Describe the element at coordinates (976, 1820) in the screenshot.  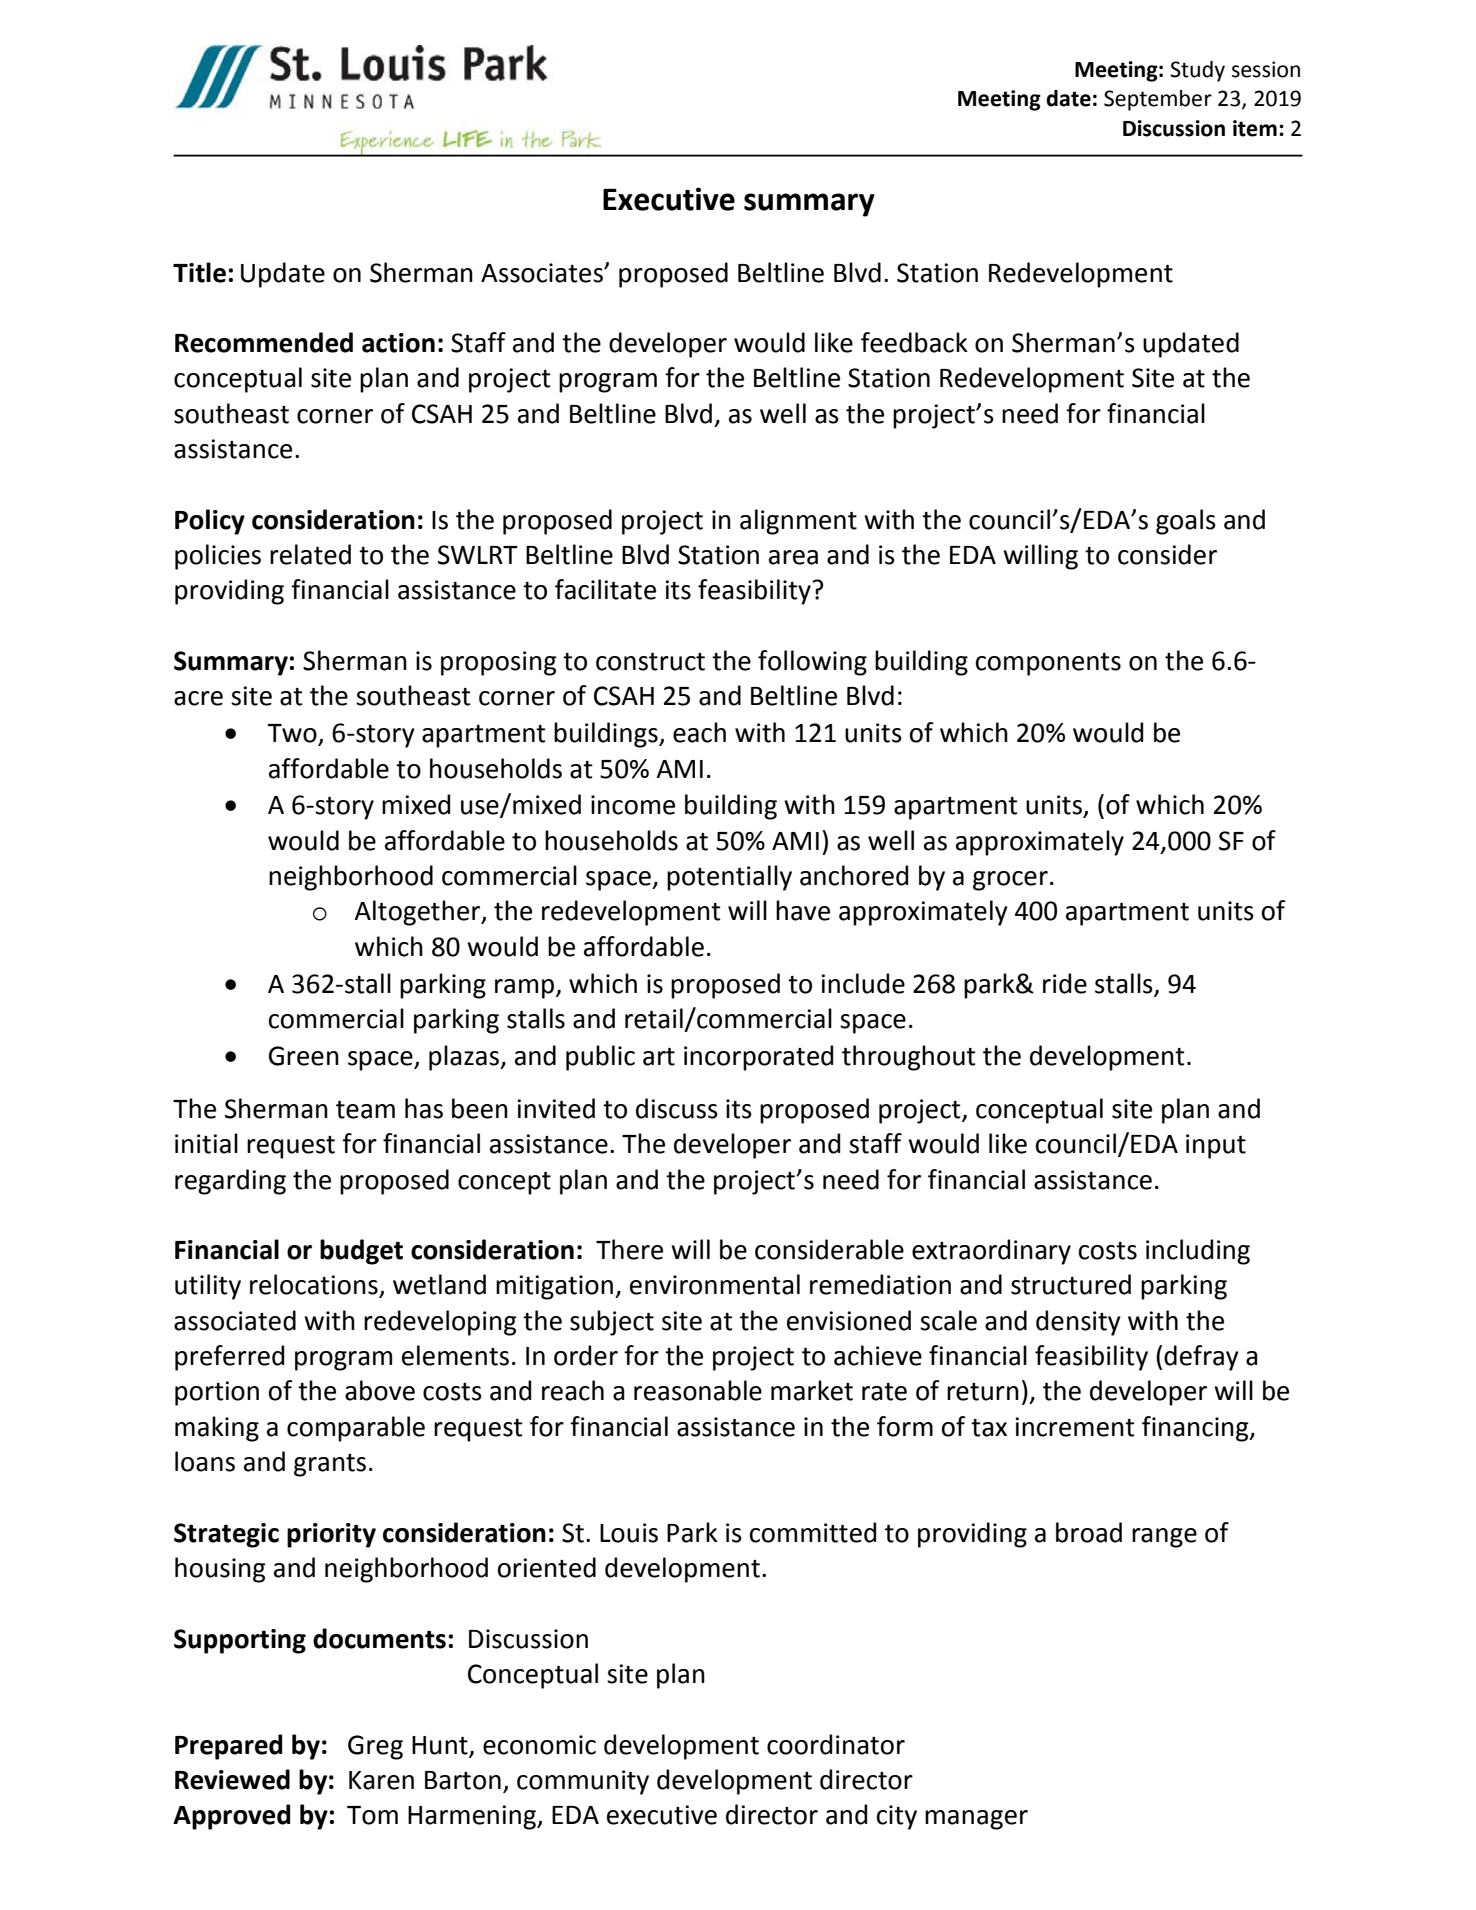
I see `manager` at that location.
